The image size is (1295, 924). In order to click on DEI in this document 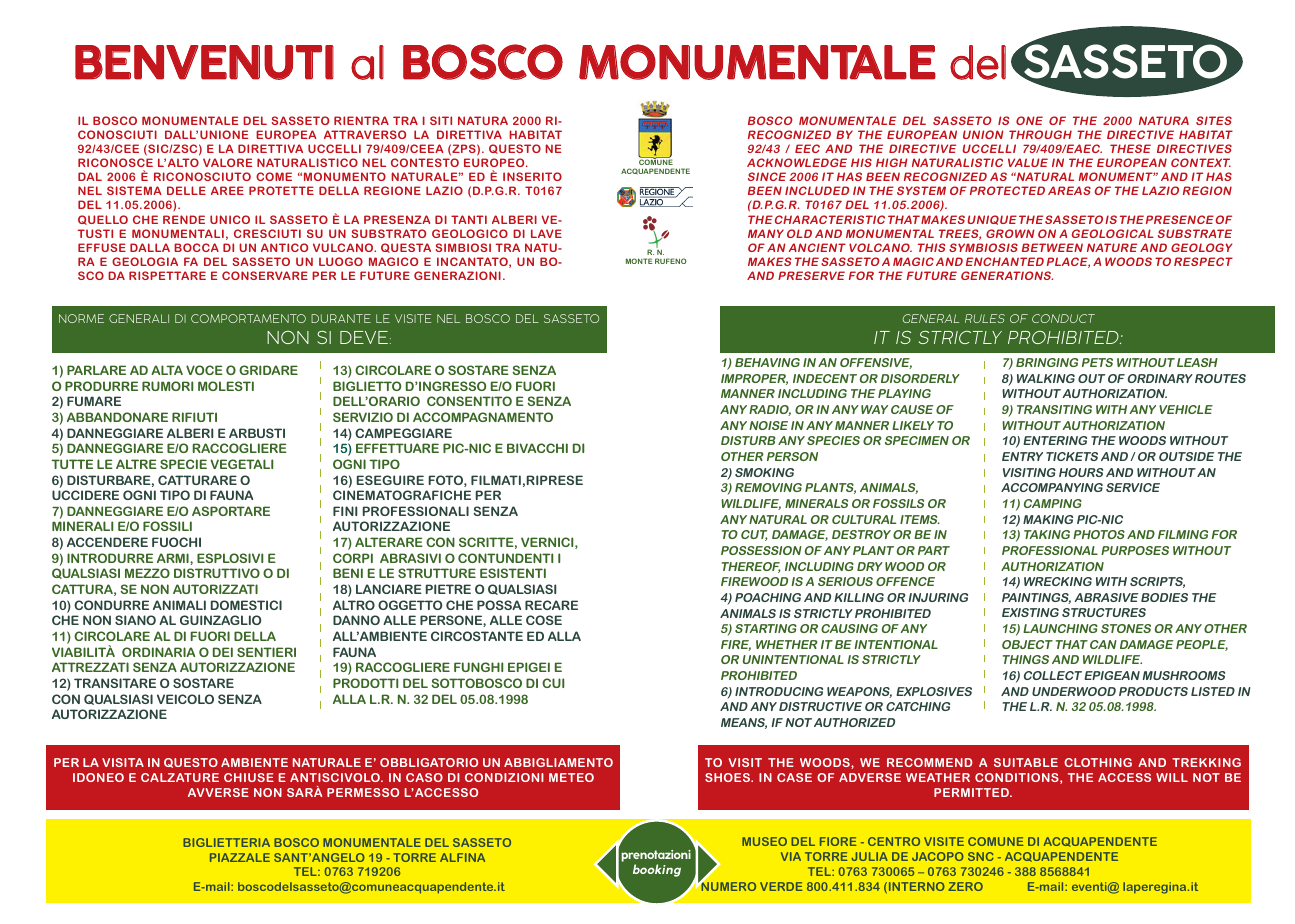, I will do `click(223, 652)`.
